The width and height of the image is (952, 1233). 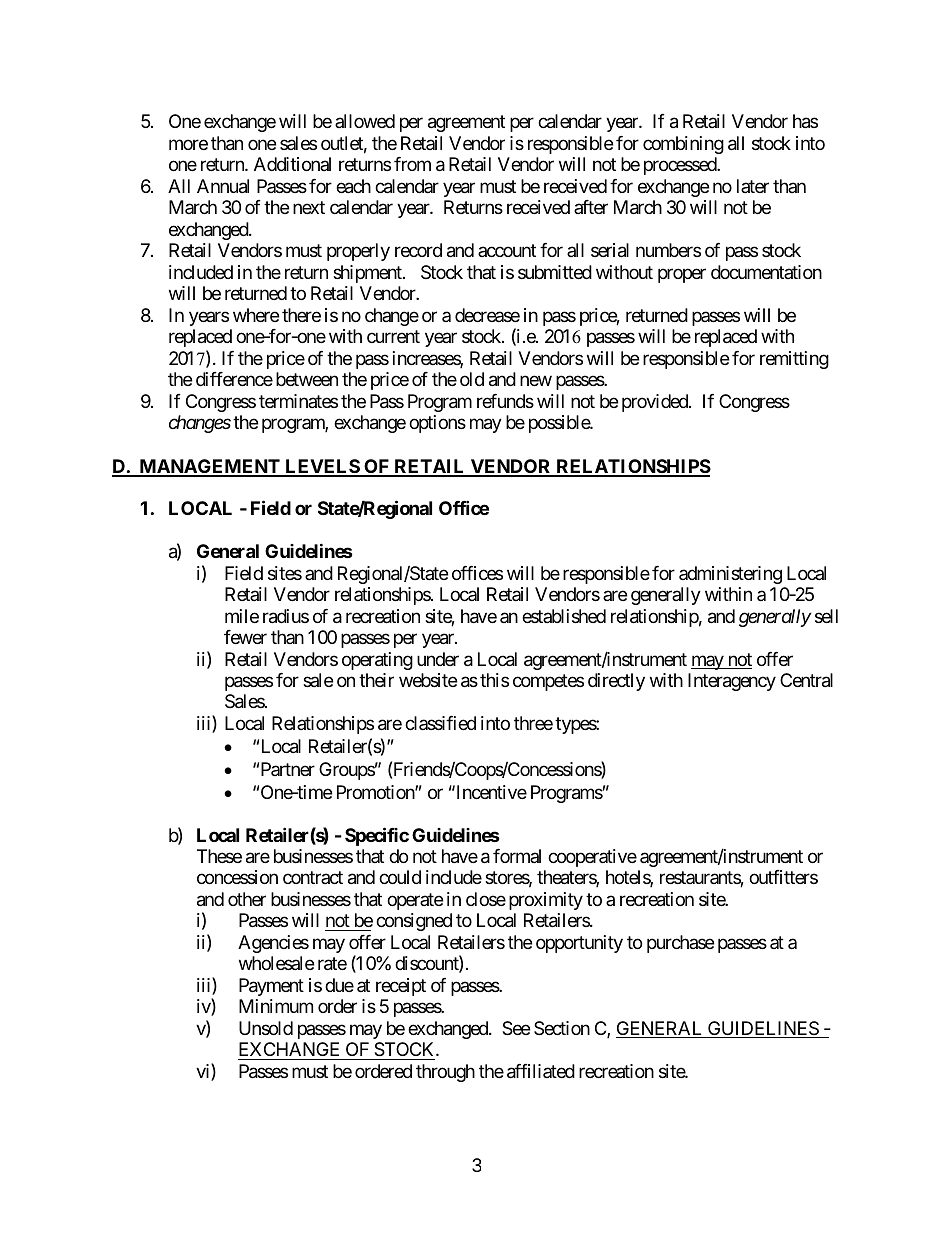 What do you see at coordinates (440, 723) in the image?
I see `classified` at bounding box center [440, 723].
